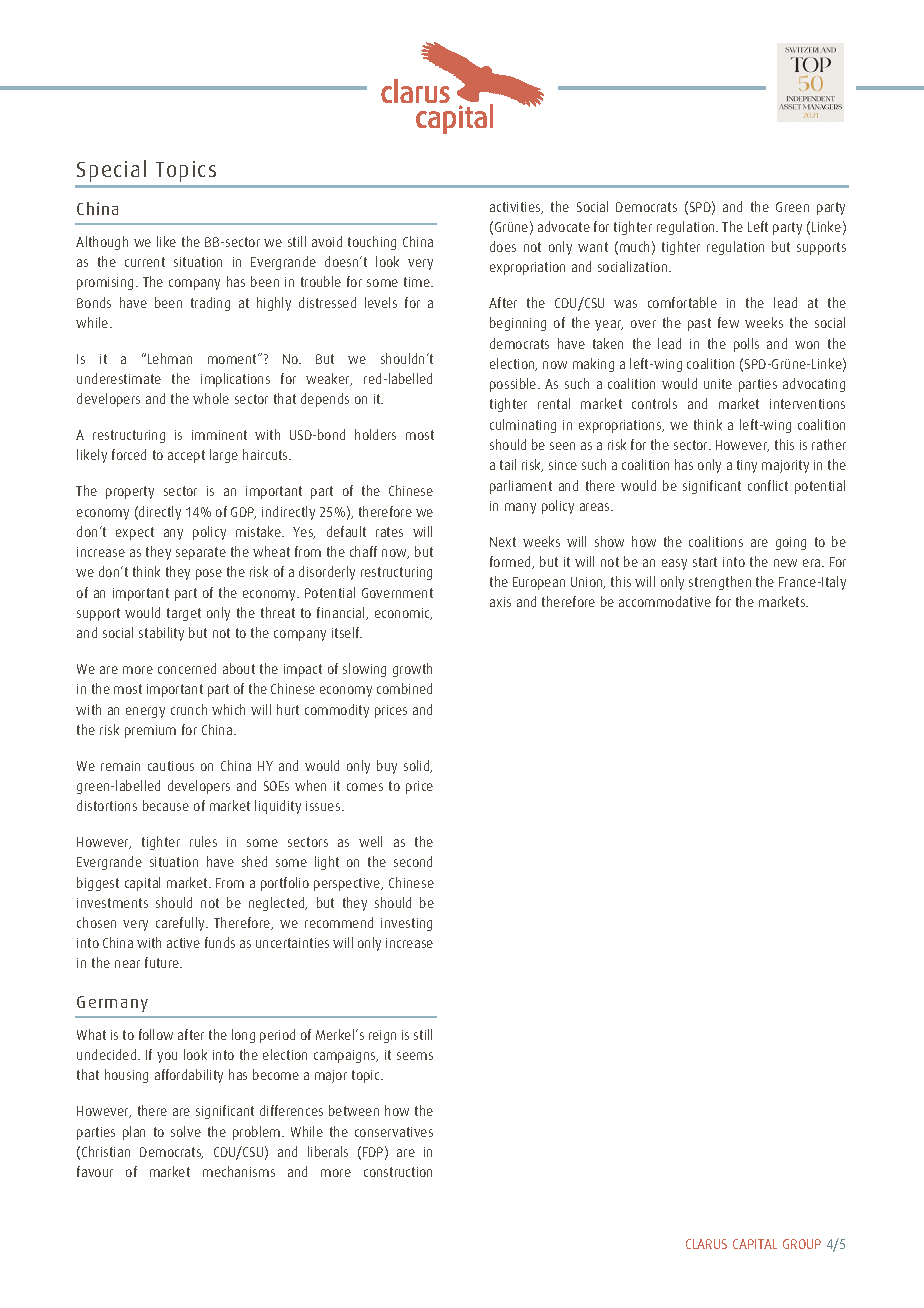 The width and height of the screenshot is (924, 1308). What do you see at coordinates (398, 1172) in the screenshot?
I see `construction` at bounding box center [398, 1172].
